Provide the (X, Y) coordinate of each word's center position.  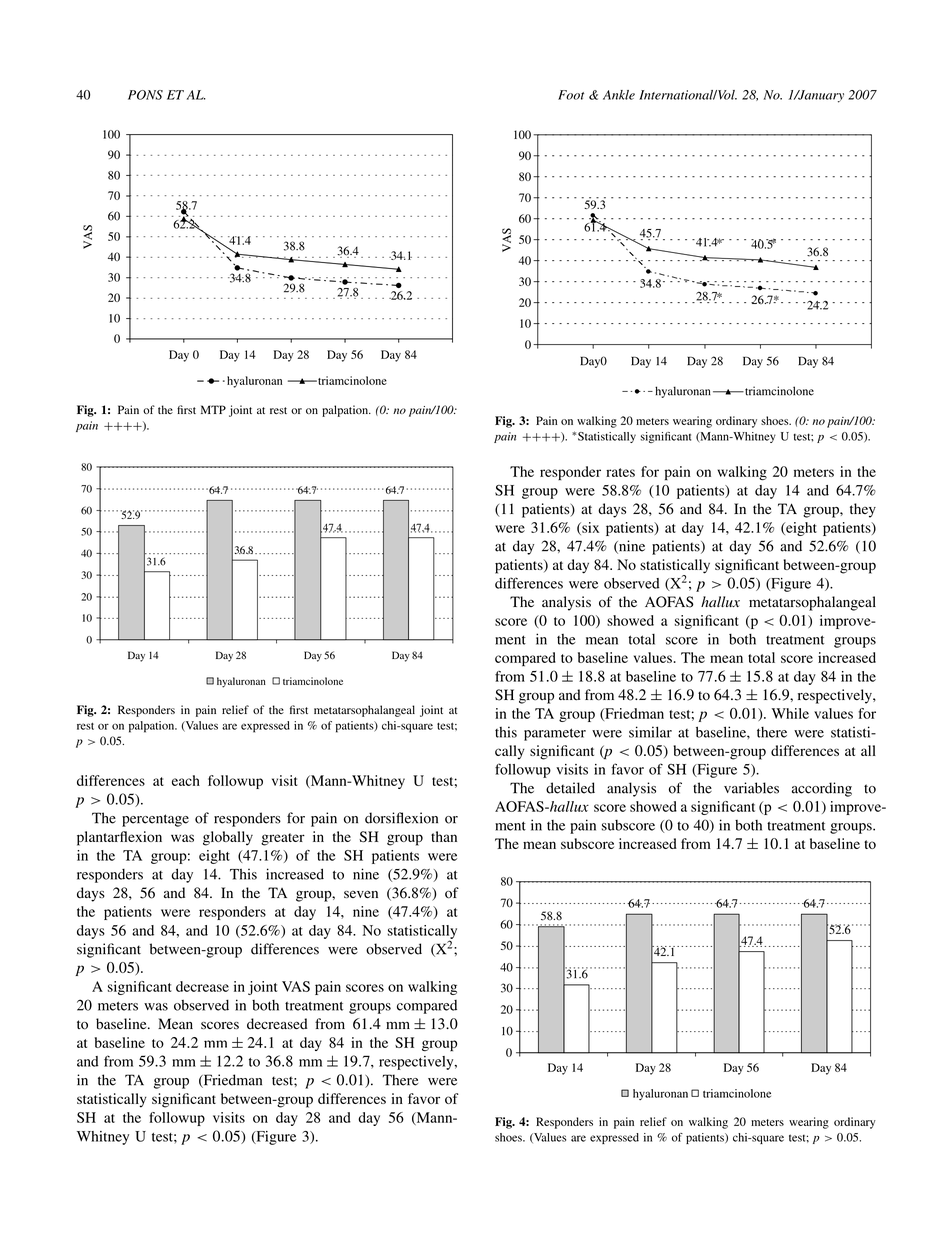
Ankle (619, 95)
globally (228, 838)
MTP (213, 409)
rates (620, 472)
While (790, 713)
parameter (555, 734)
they (863, 510)
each (186, 780)
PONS (145, 95)
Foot (571, 95)
